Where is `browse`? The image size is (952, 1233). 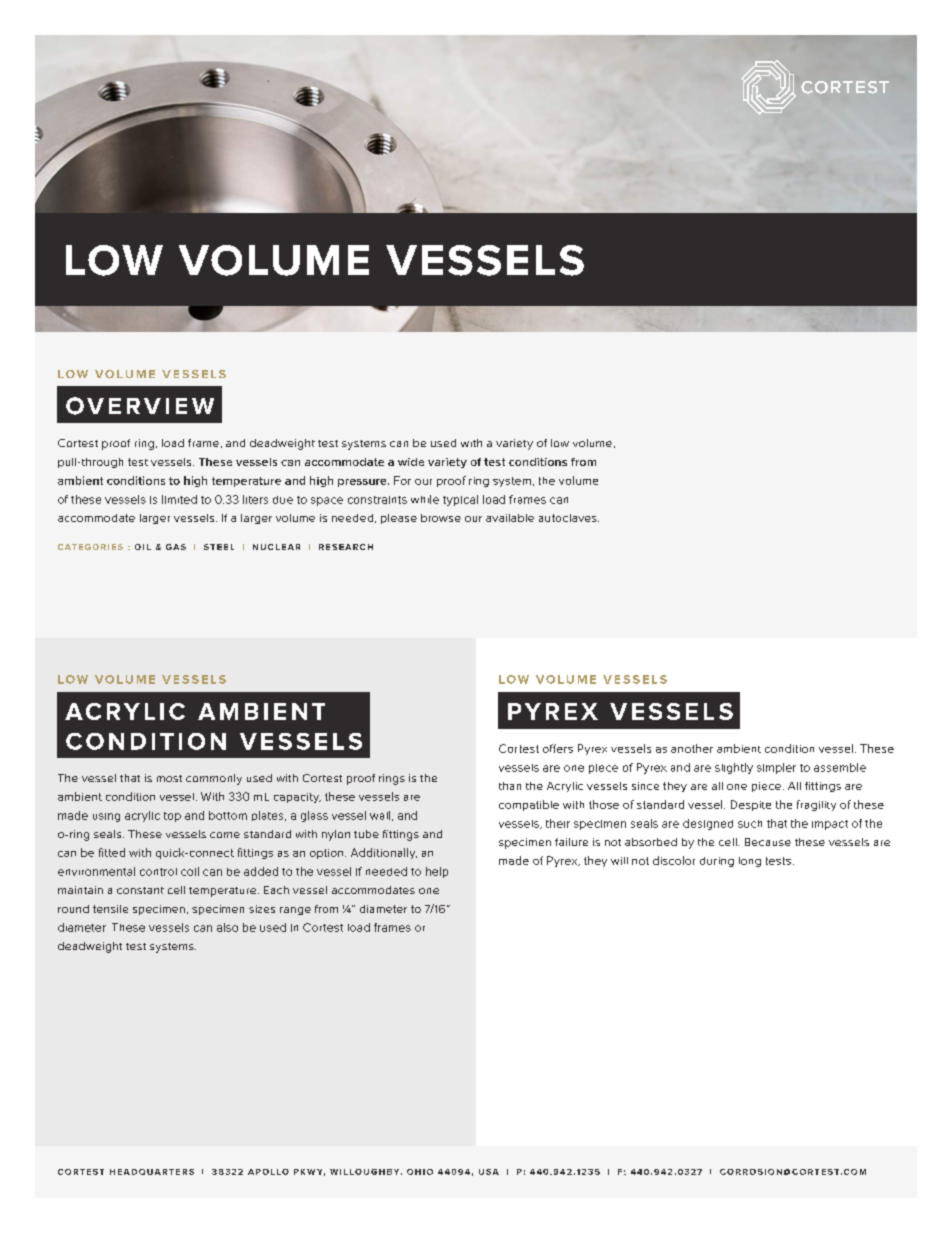
browse is located at coordinates (441, 518).
